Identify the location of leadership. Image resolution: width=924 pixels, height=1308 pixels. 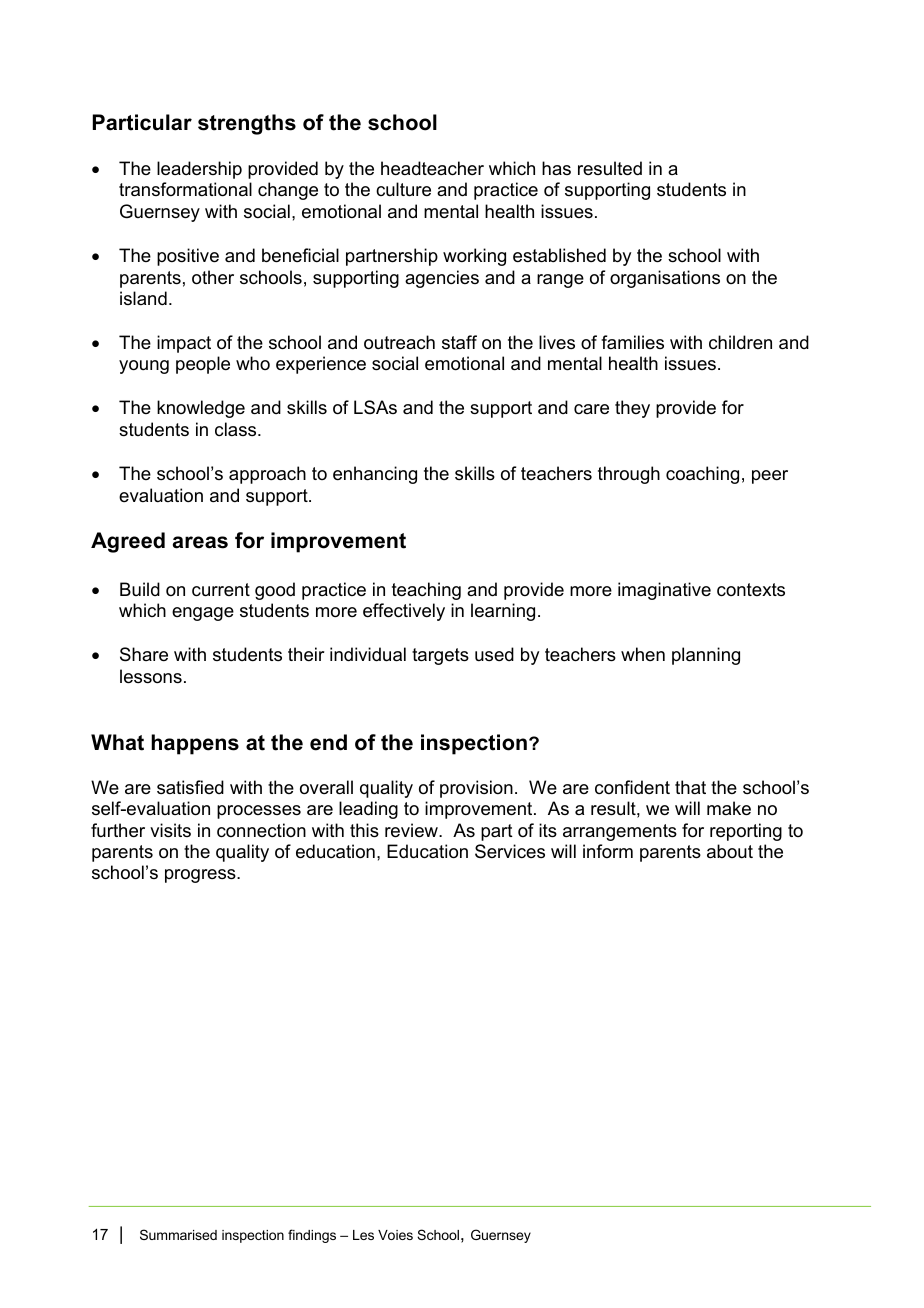
(199, 170).
